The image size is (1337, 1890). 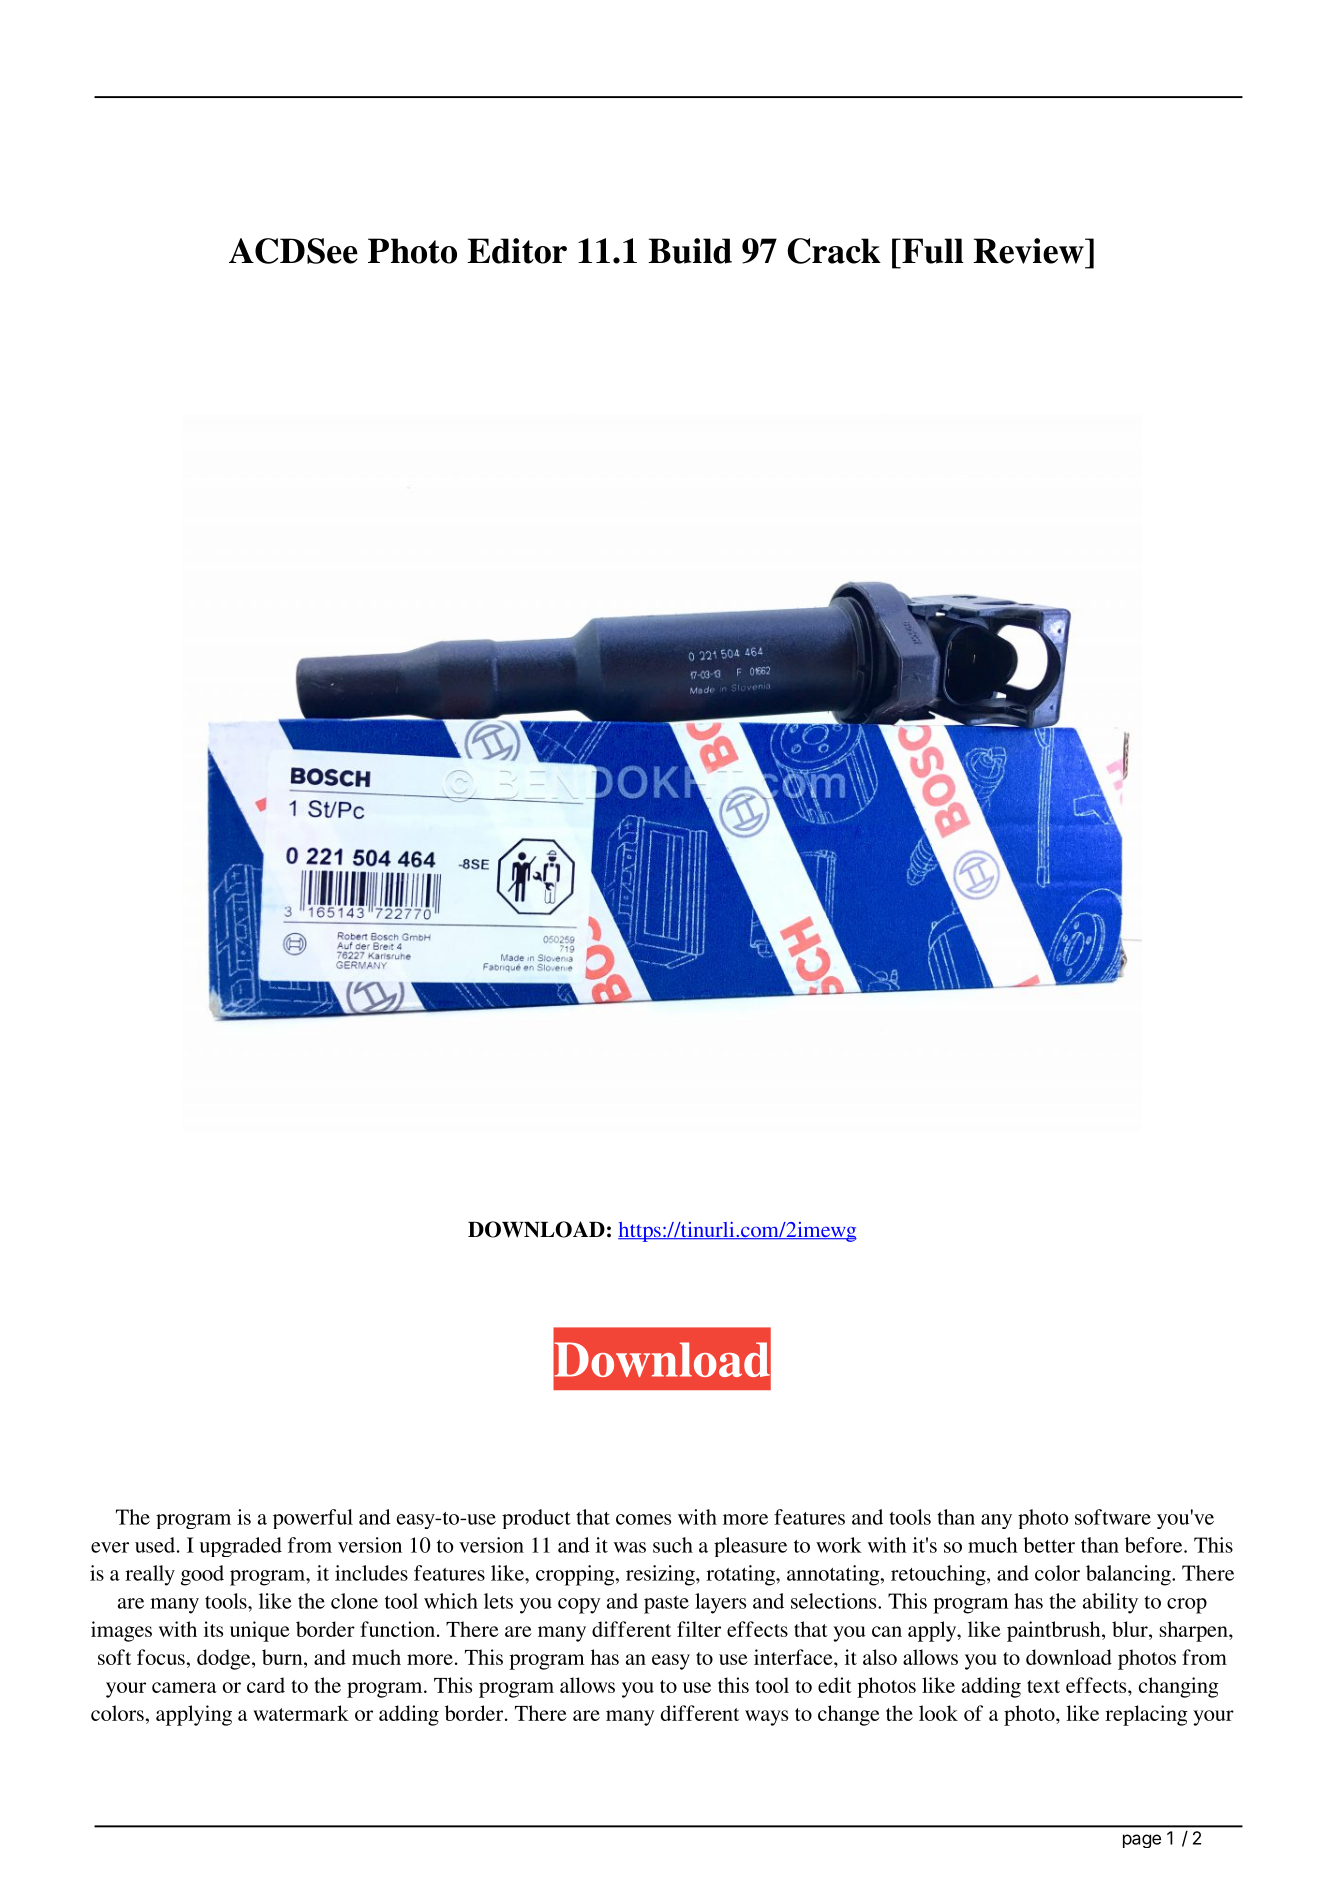 I want to click on Build, so click(x=690, y=251).
